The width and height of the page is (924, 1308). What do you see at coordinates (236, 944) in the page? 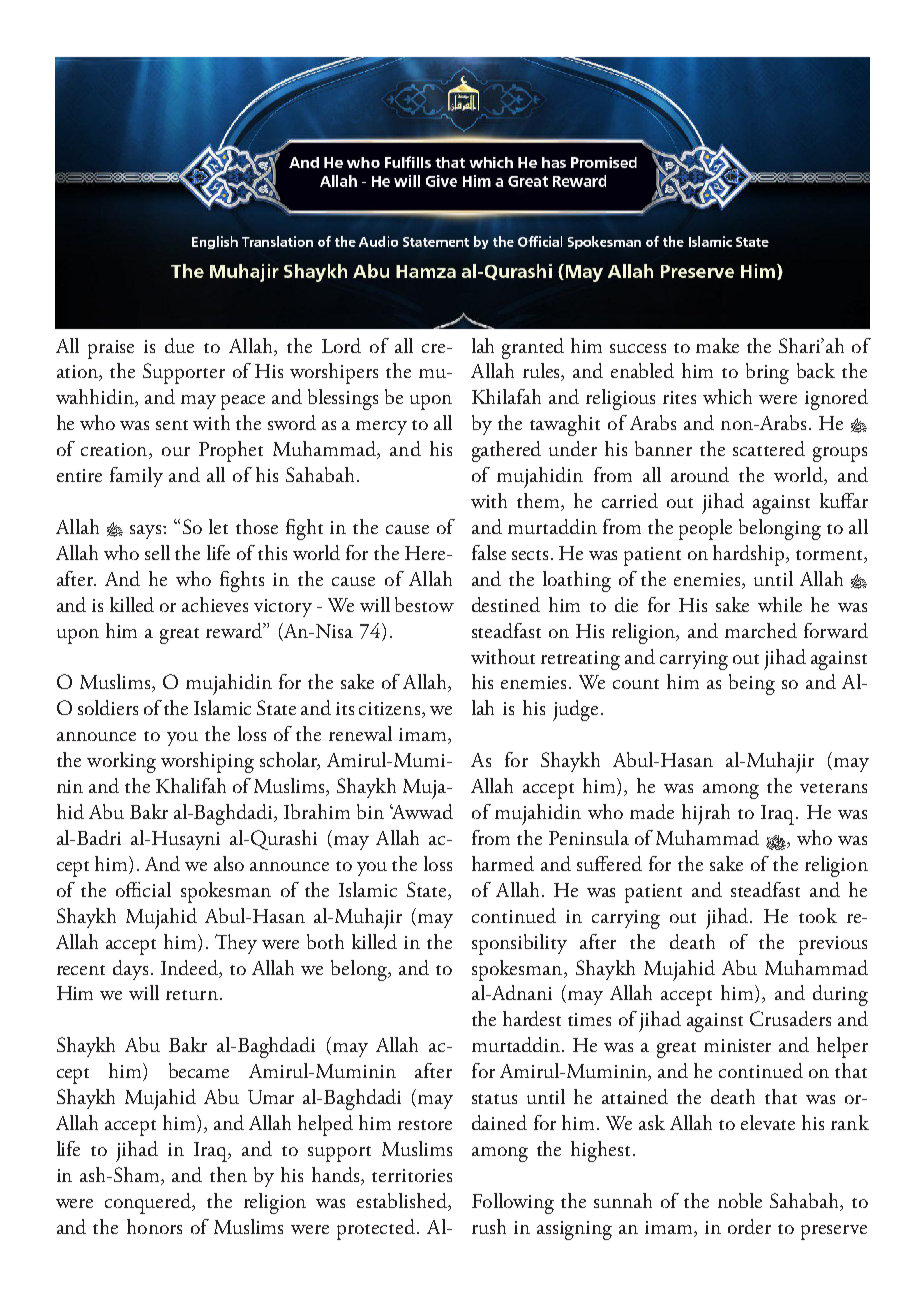
I see `They` at bounding box center [236, 944].
